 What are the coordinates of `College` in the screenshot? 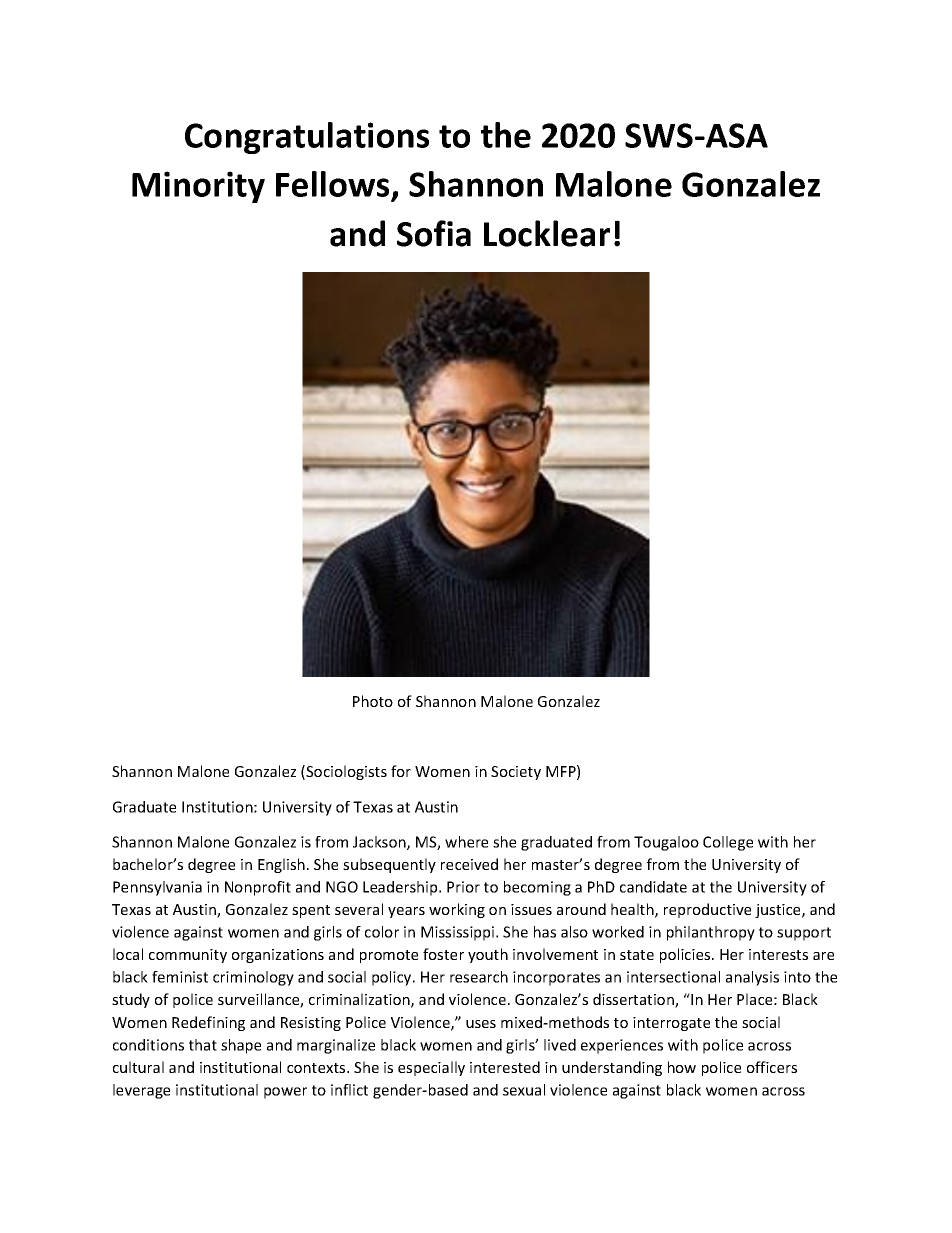 It's located at (728, 843).
